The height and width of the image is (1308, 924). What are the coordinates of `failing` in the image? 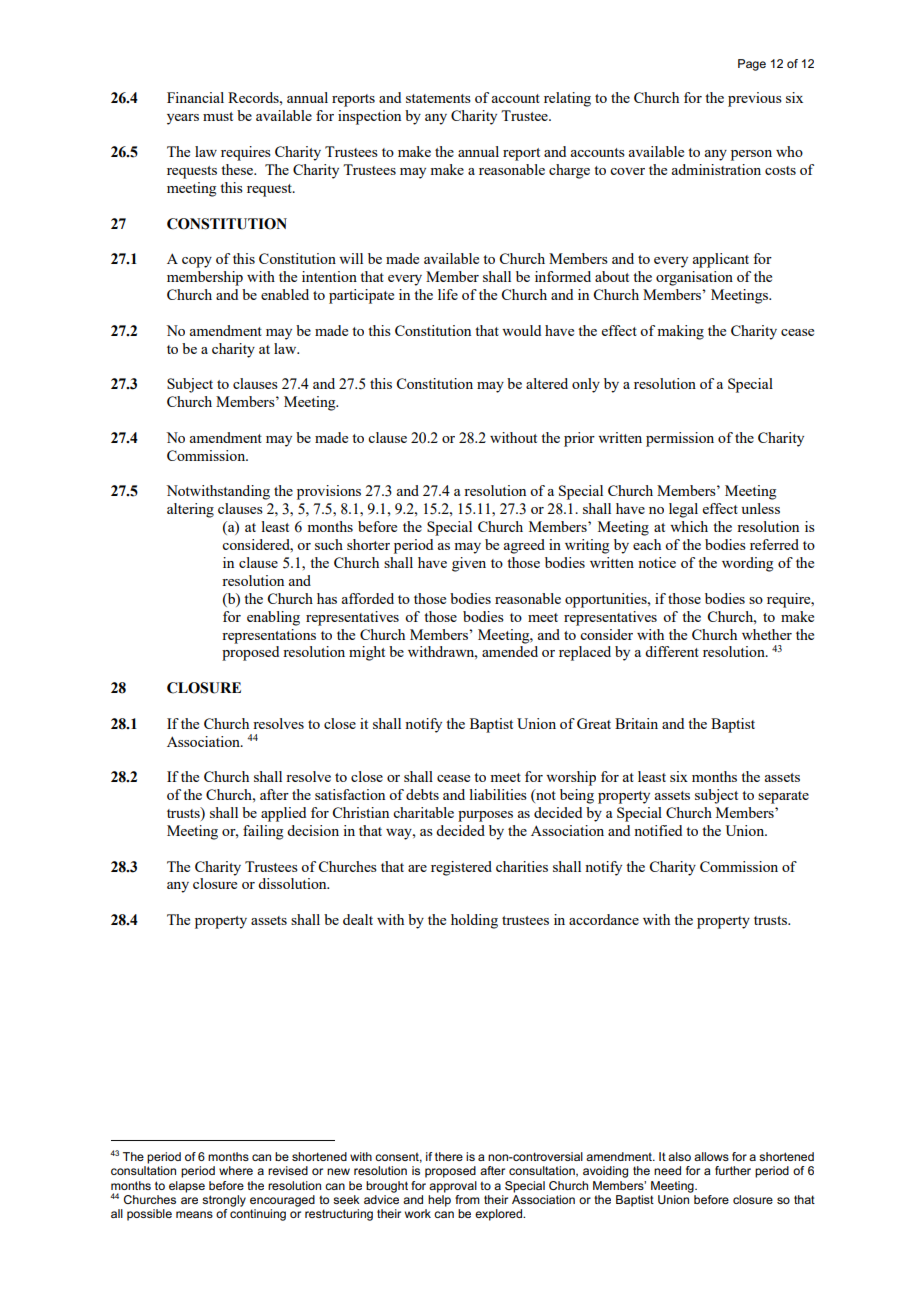 It's located at (263, 832).
